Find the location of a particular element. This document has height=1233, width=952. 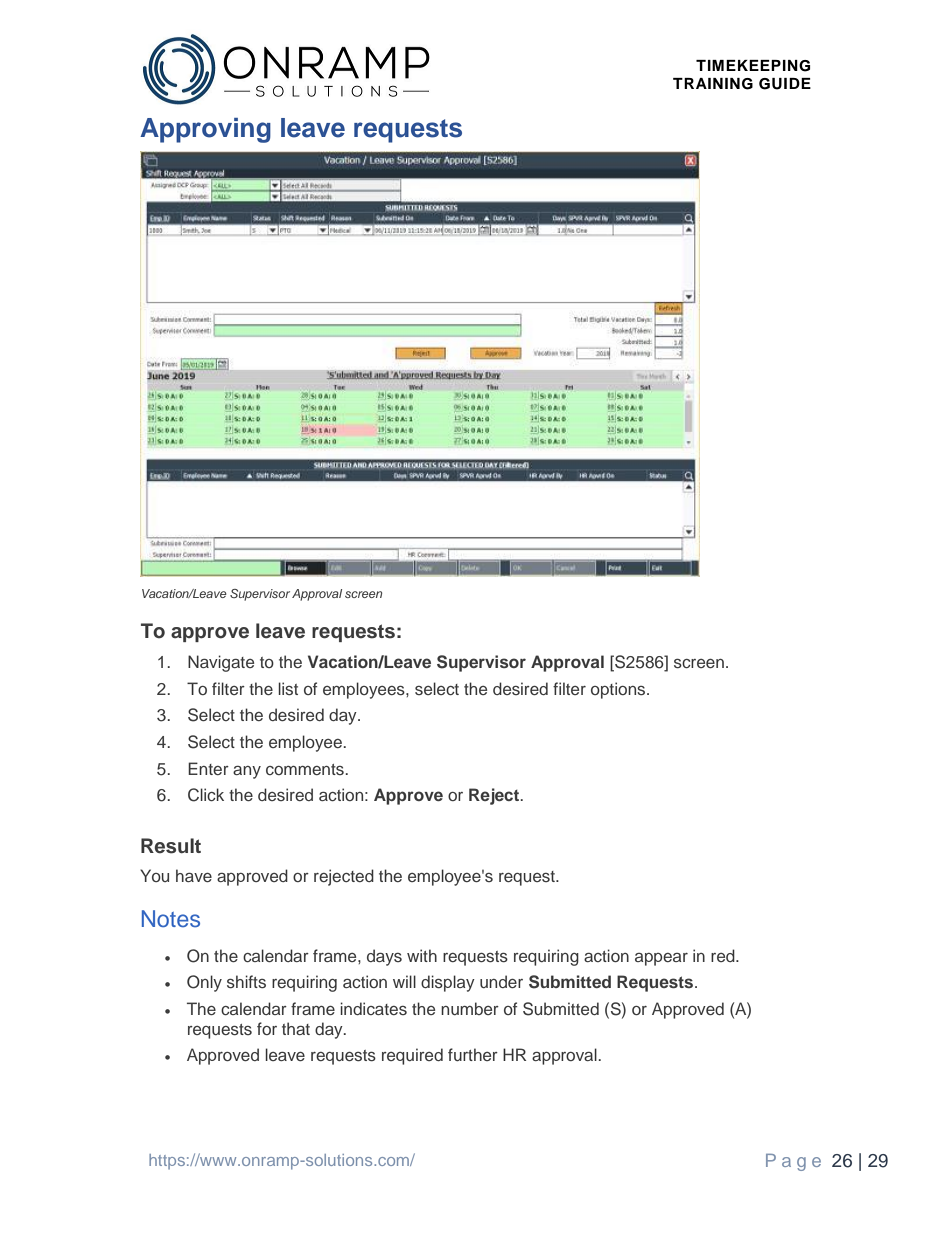

TIMEKEEPING is located at coordinates (753, 66).
